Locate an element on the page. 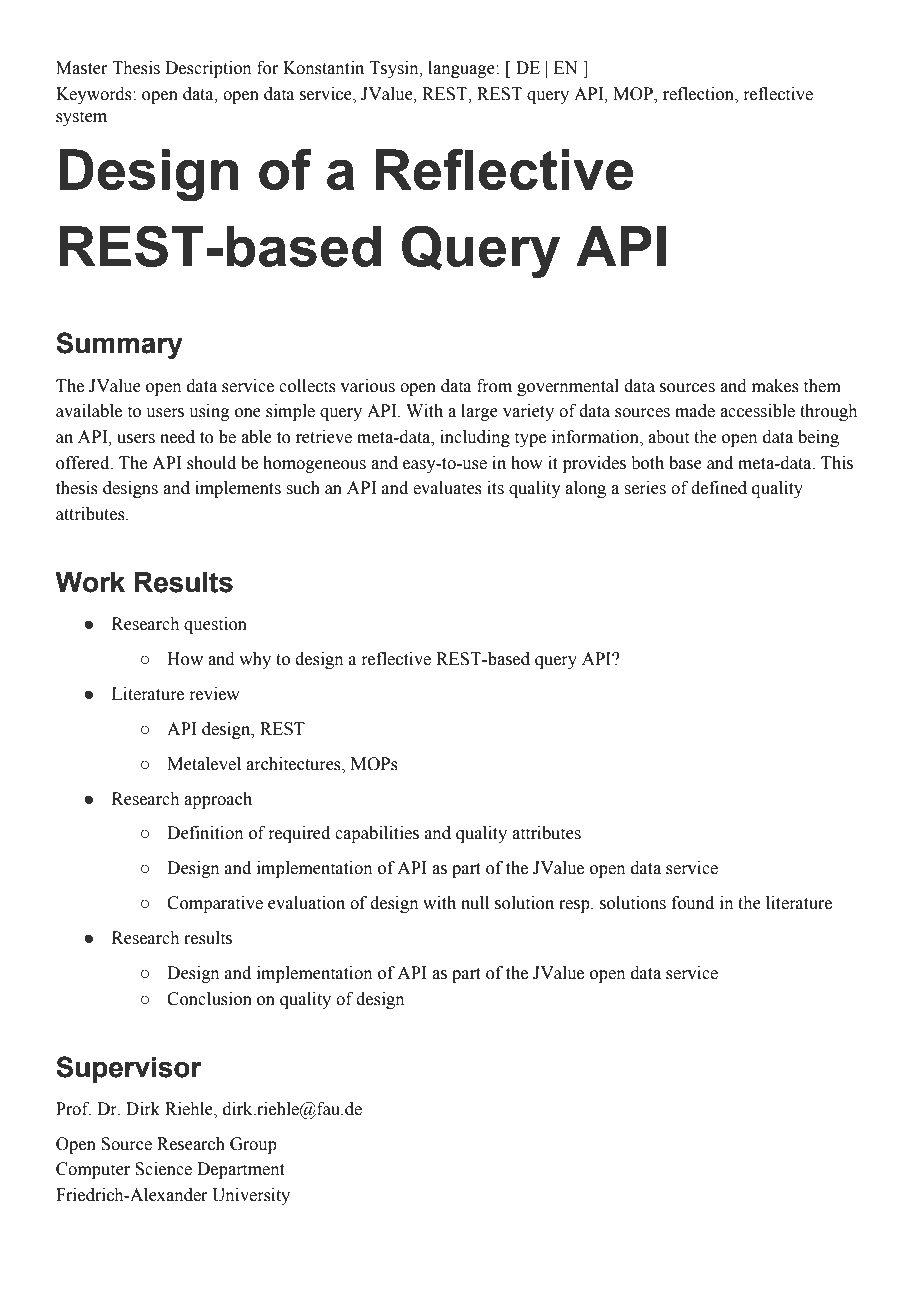 This image has width=924, height=1307. language is located at coordinates (462, 69).
